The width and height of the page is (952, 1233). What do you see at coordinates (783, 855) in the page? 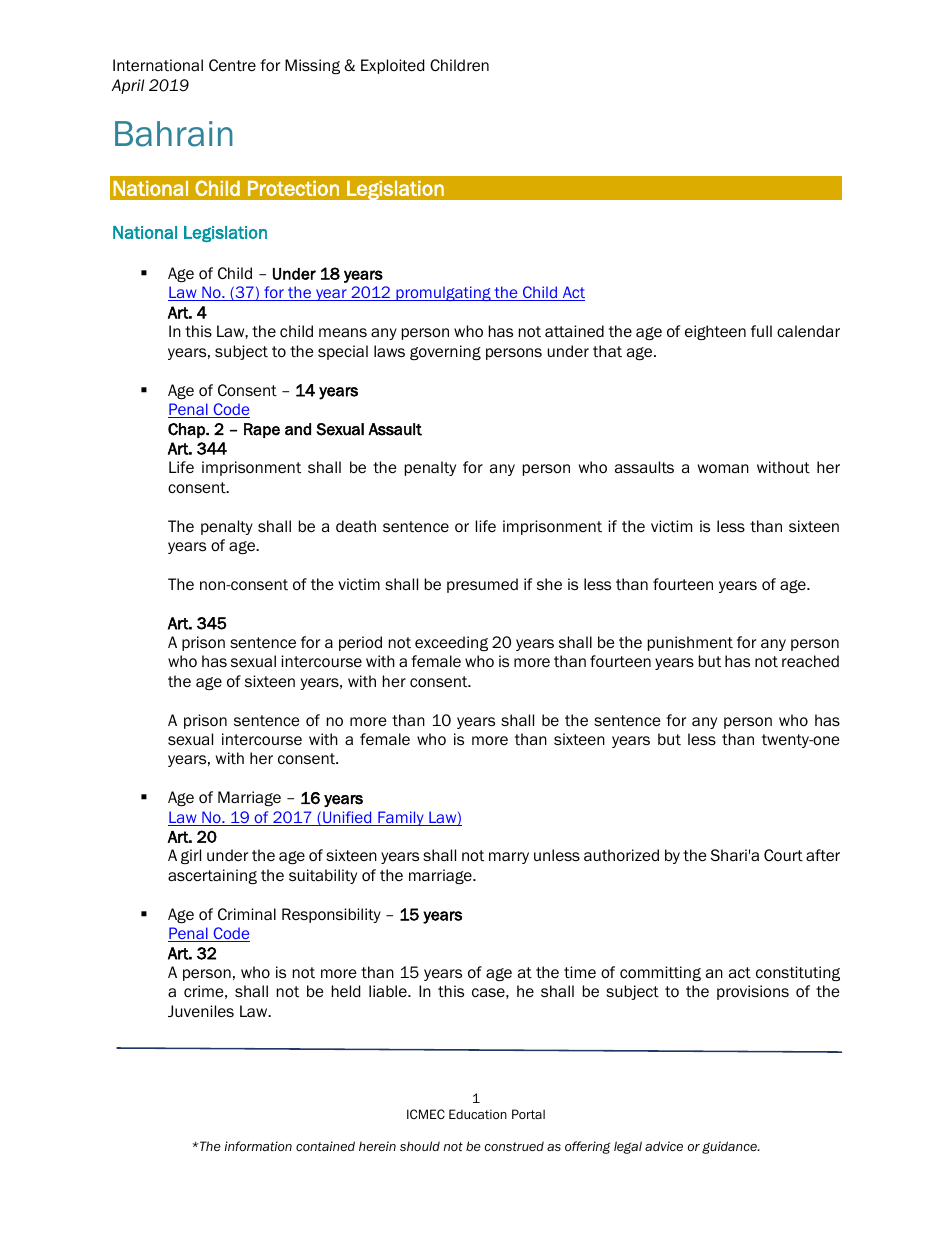
I see `Court` at bounding box center [783, 855].
